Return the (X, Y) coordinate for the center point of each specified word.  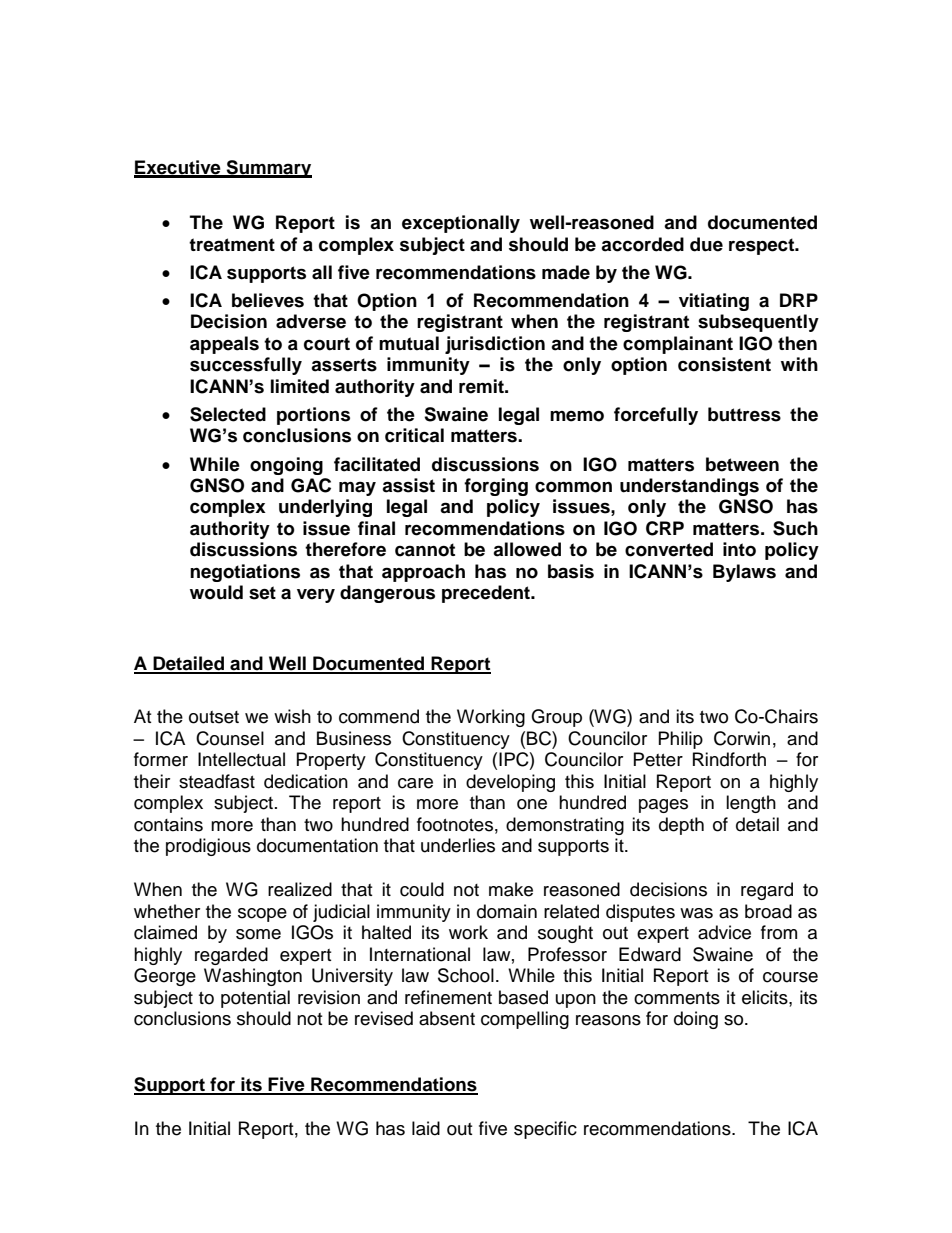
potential (255, 999)
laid (426, 1128)
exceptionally (461, 224)
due (706, 244)
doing (696, 1020)
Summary (268, 169)
